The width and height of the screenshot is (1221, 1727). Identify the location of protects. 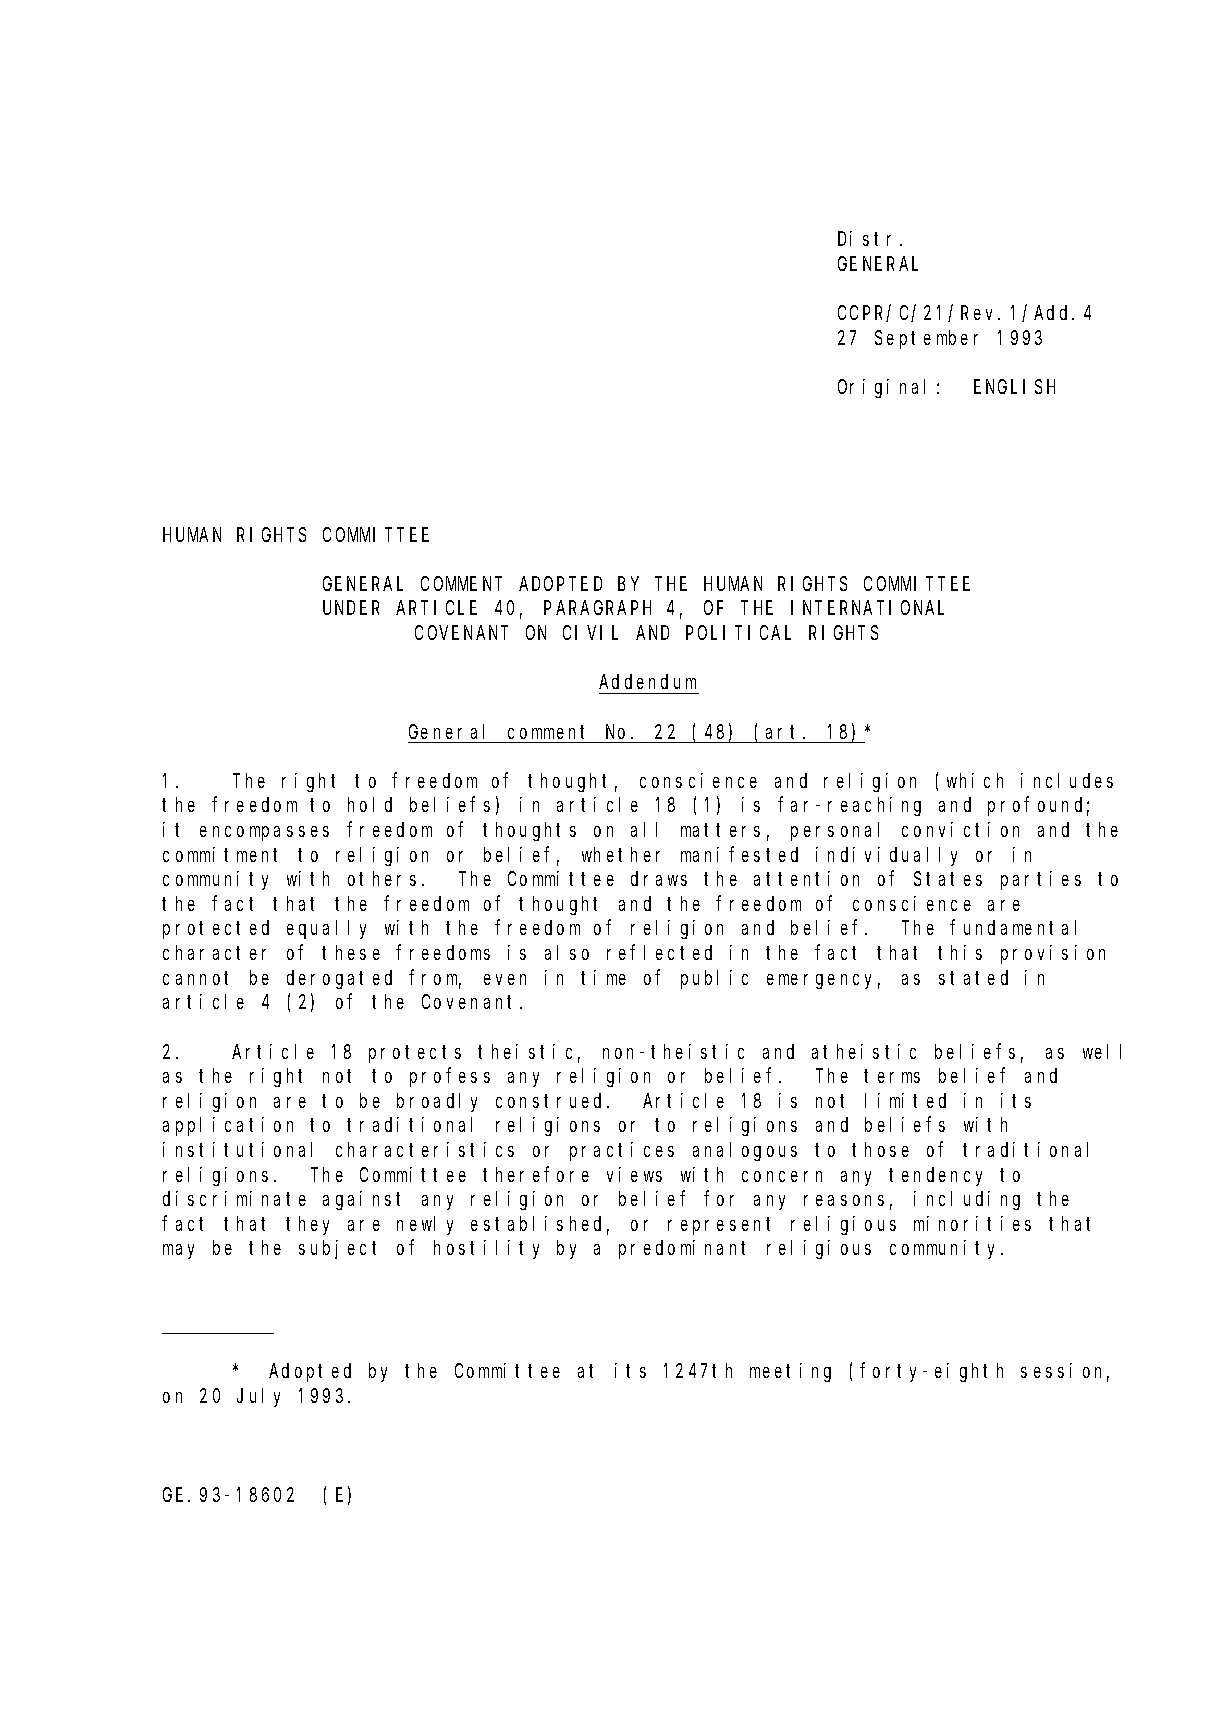
(415, 1054).
